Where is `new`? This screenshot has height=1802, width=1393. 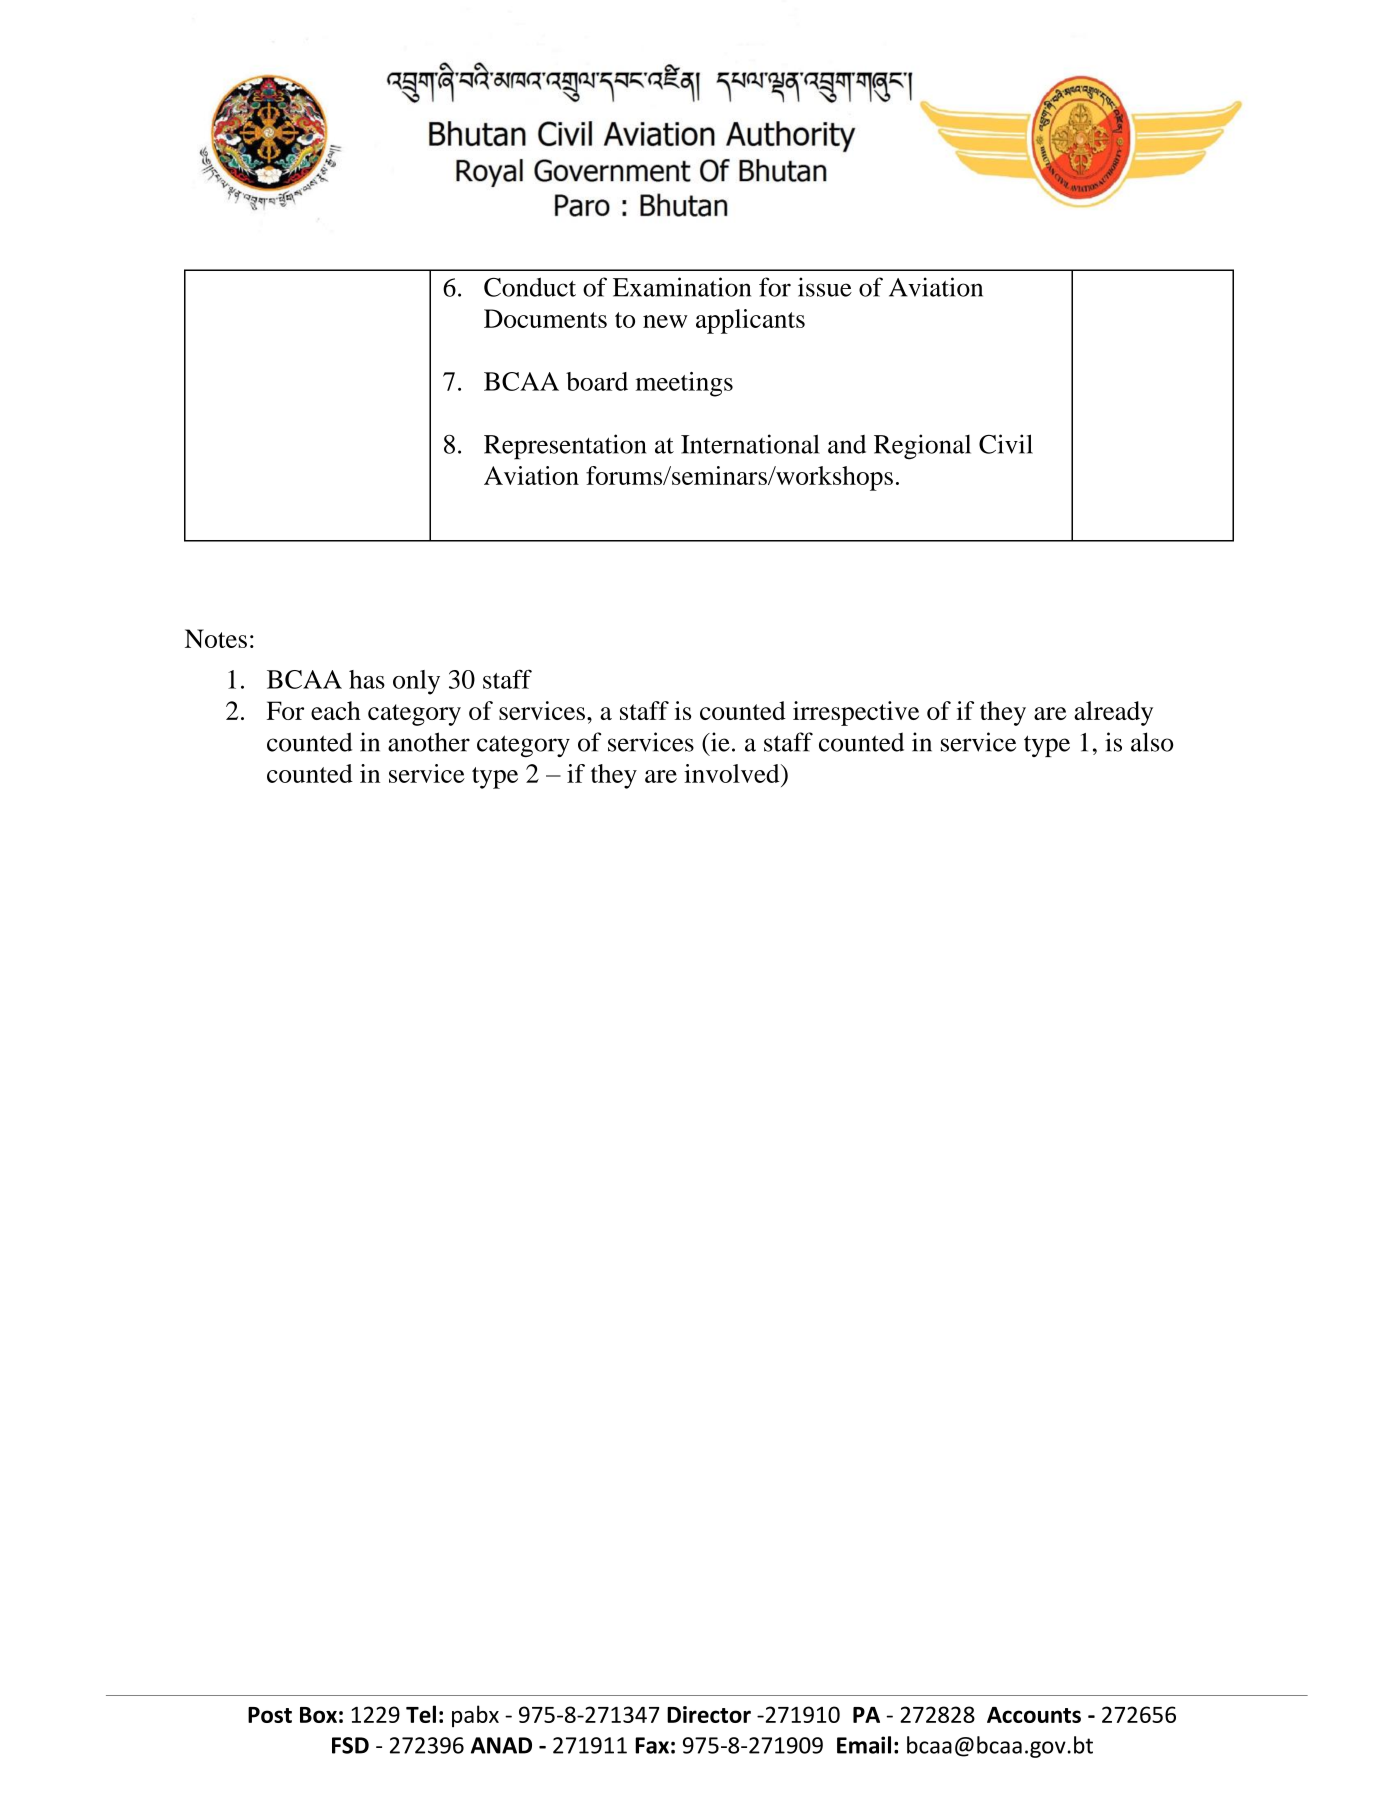
new is located at coordinates (665, 321).
